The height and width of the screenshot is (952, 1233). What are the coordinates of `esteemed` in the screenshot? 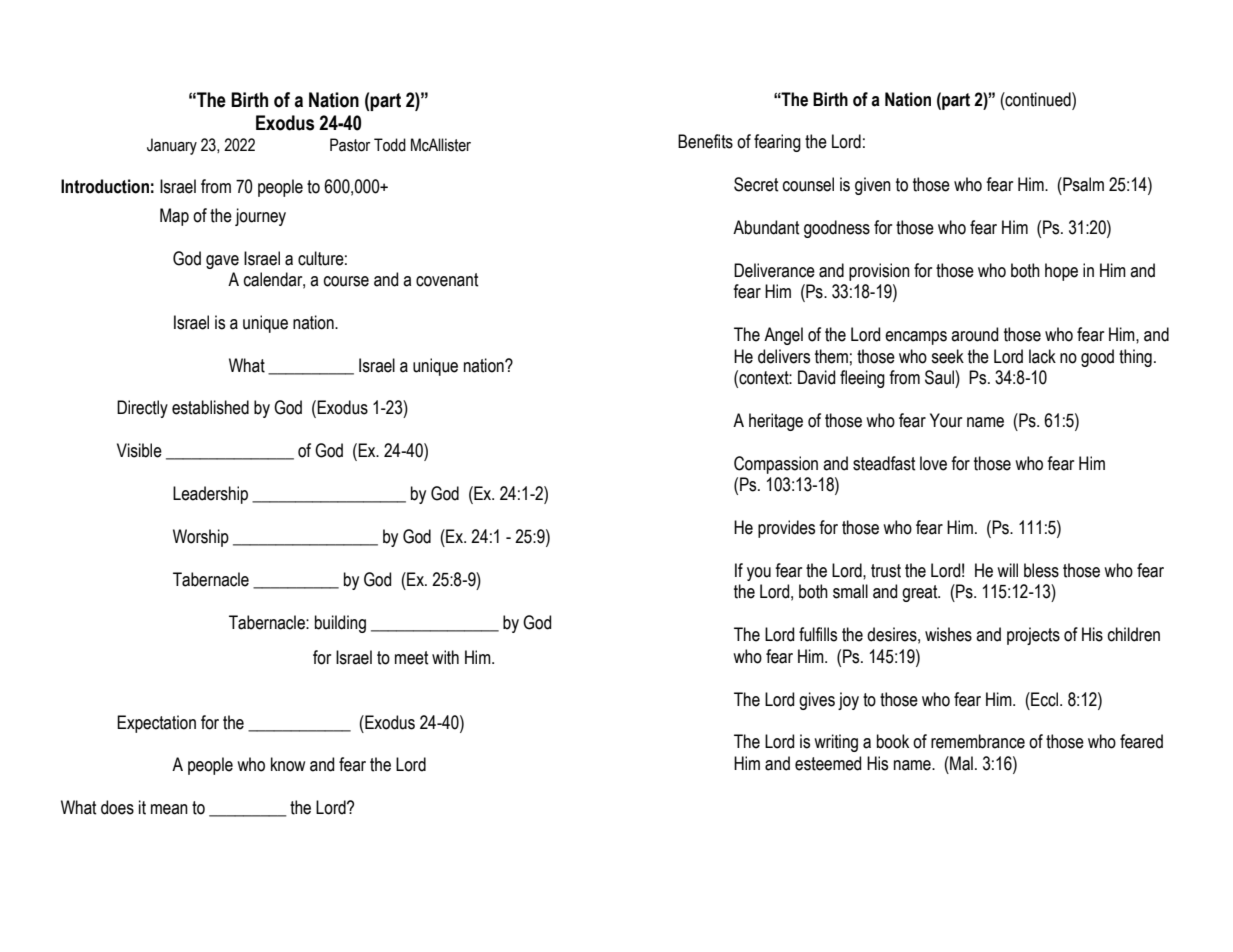 It's located at (828, 763).
